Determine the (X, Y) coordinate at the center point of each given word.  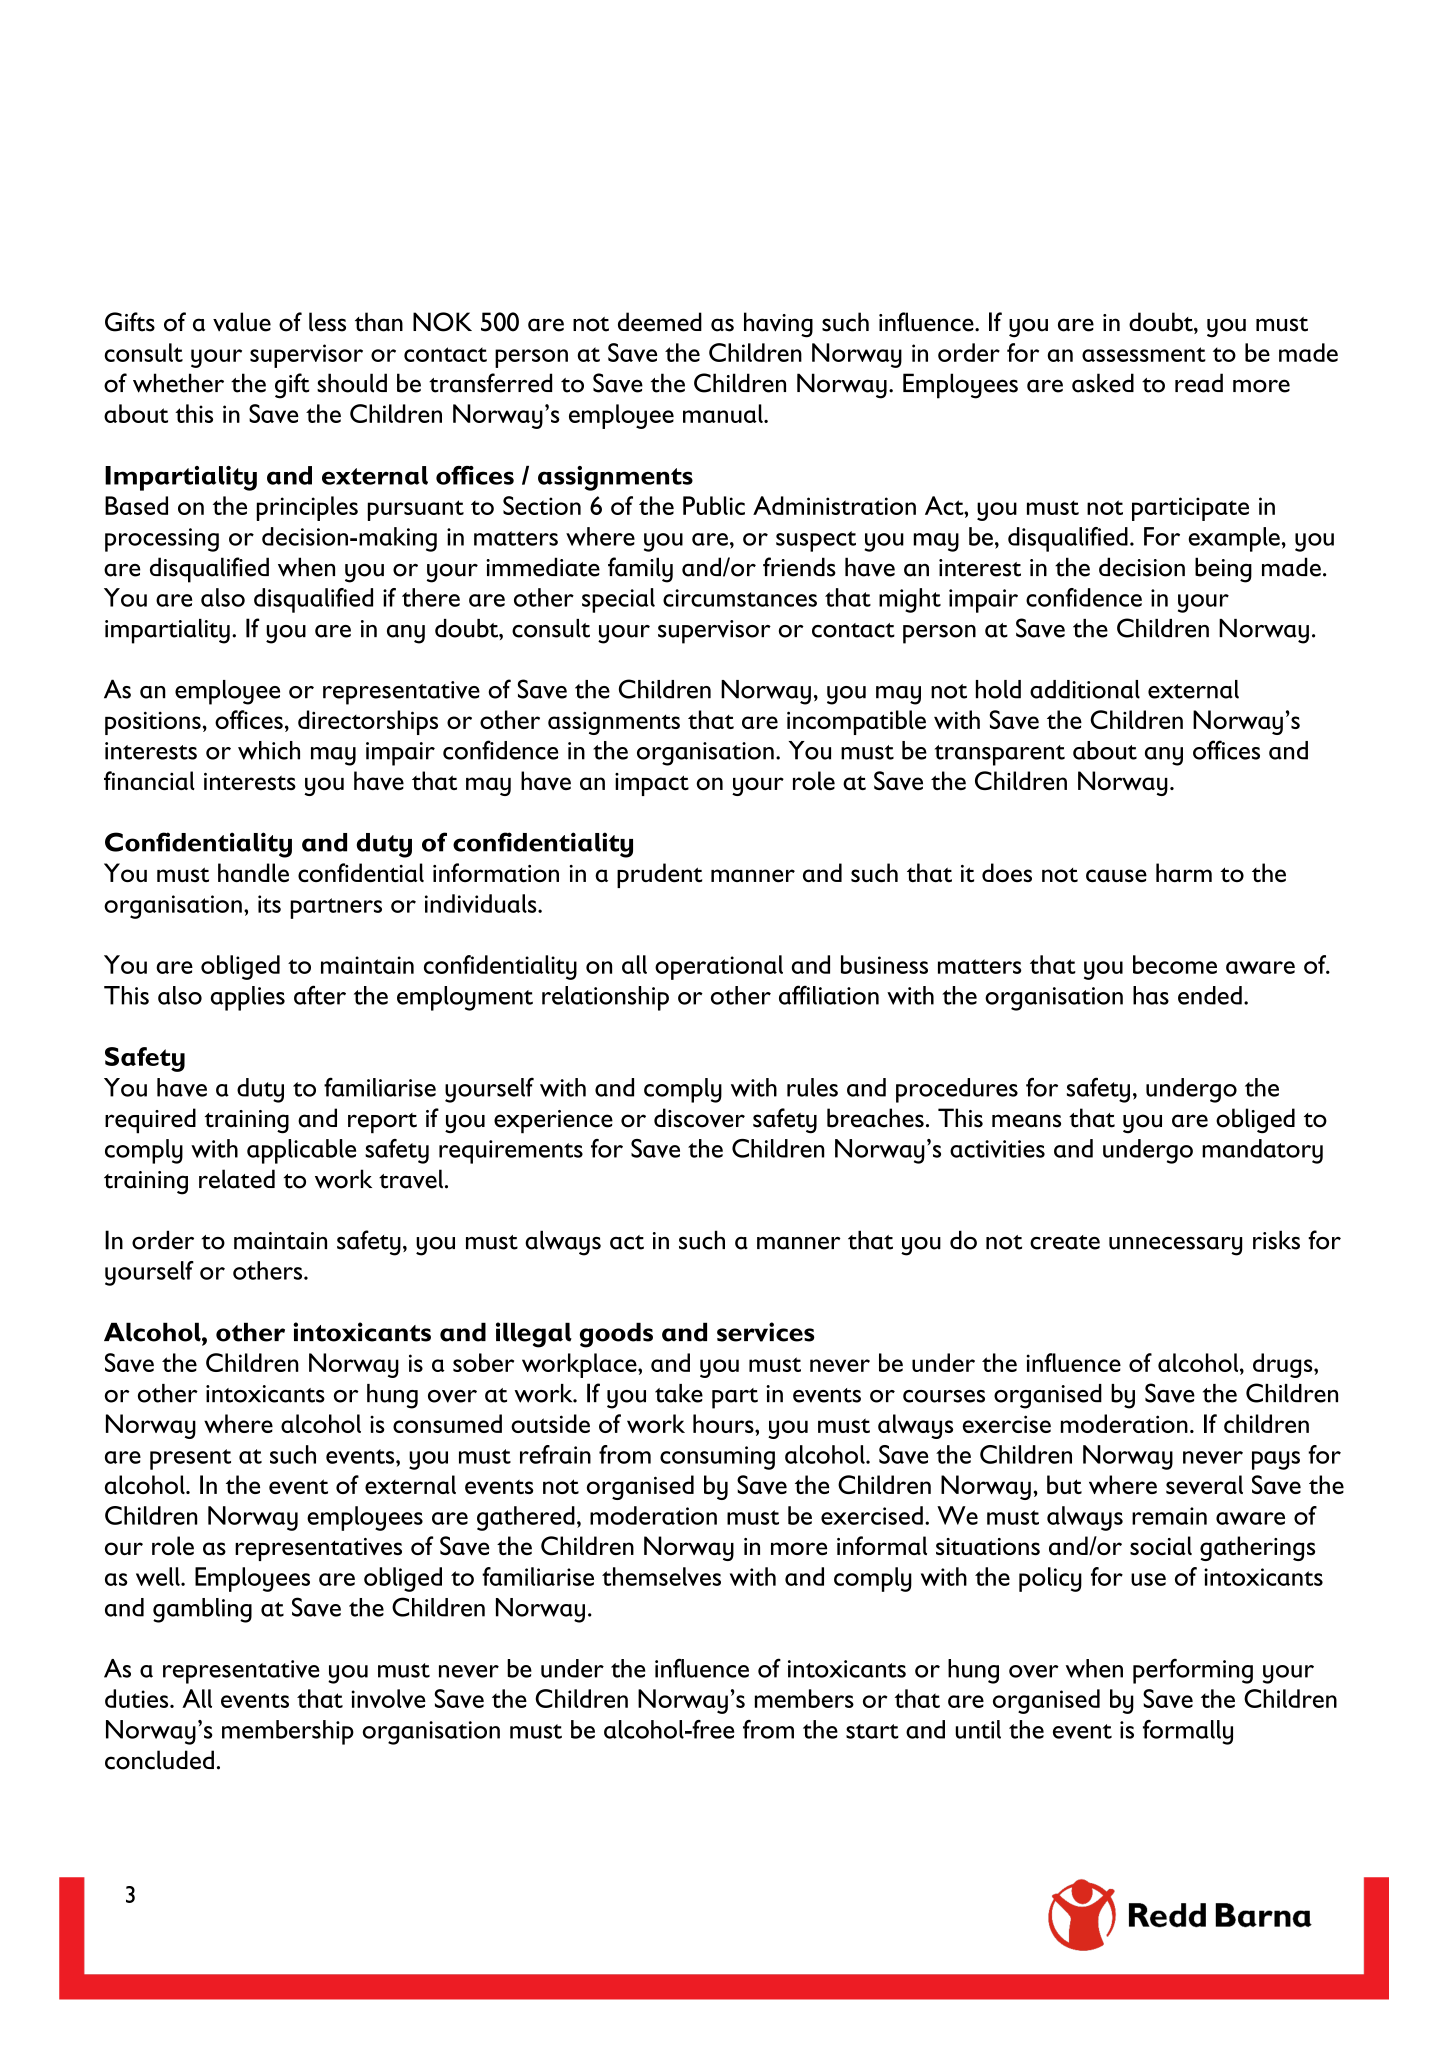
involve (389, 1698)
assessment (1144, 354)
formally (1188, 1732)
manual (724, 413)
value (242, 322)
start (872, 1731)
